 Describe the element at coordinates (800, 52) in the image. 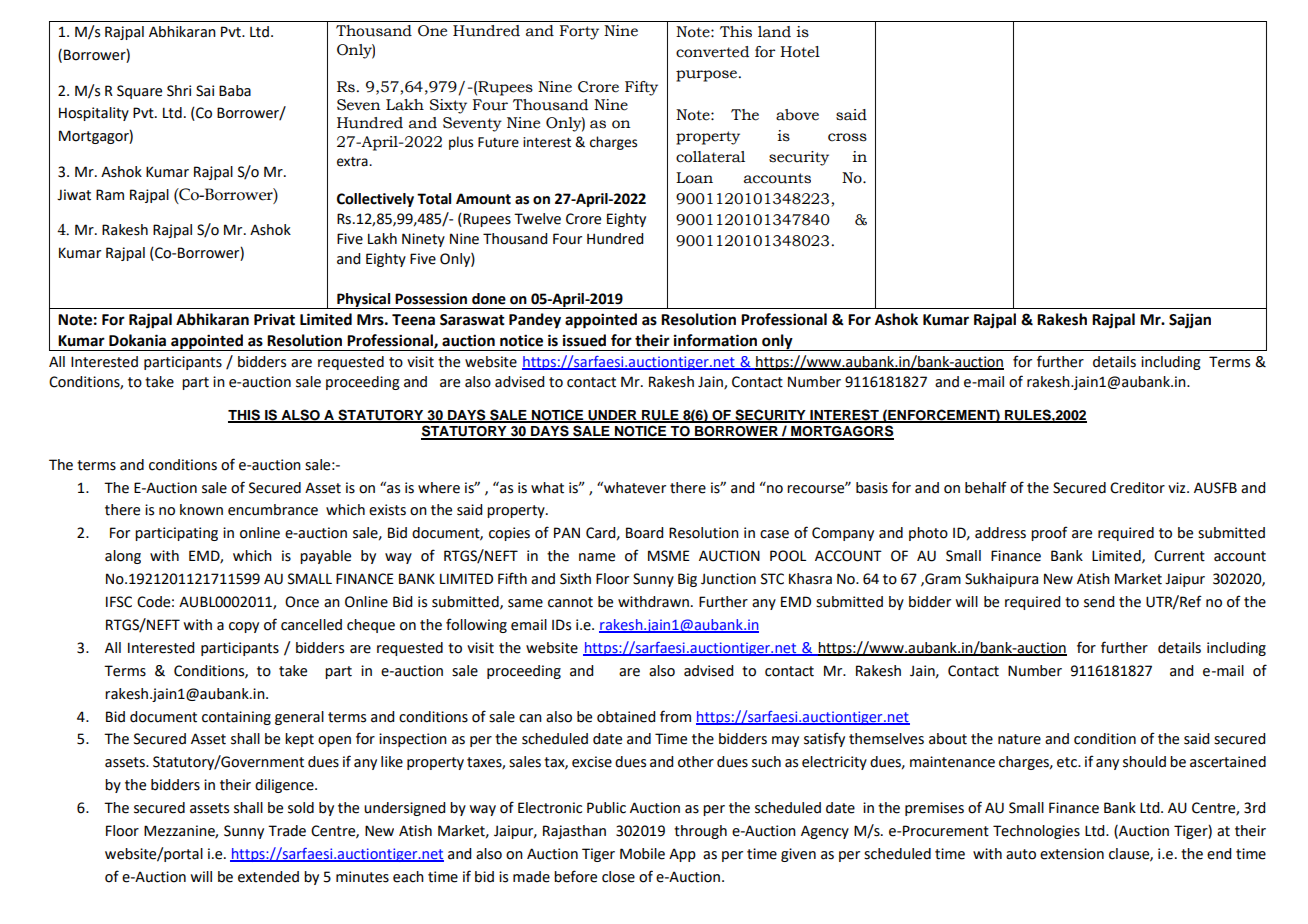

I see `Hotel` at that location.
